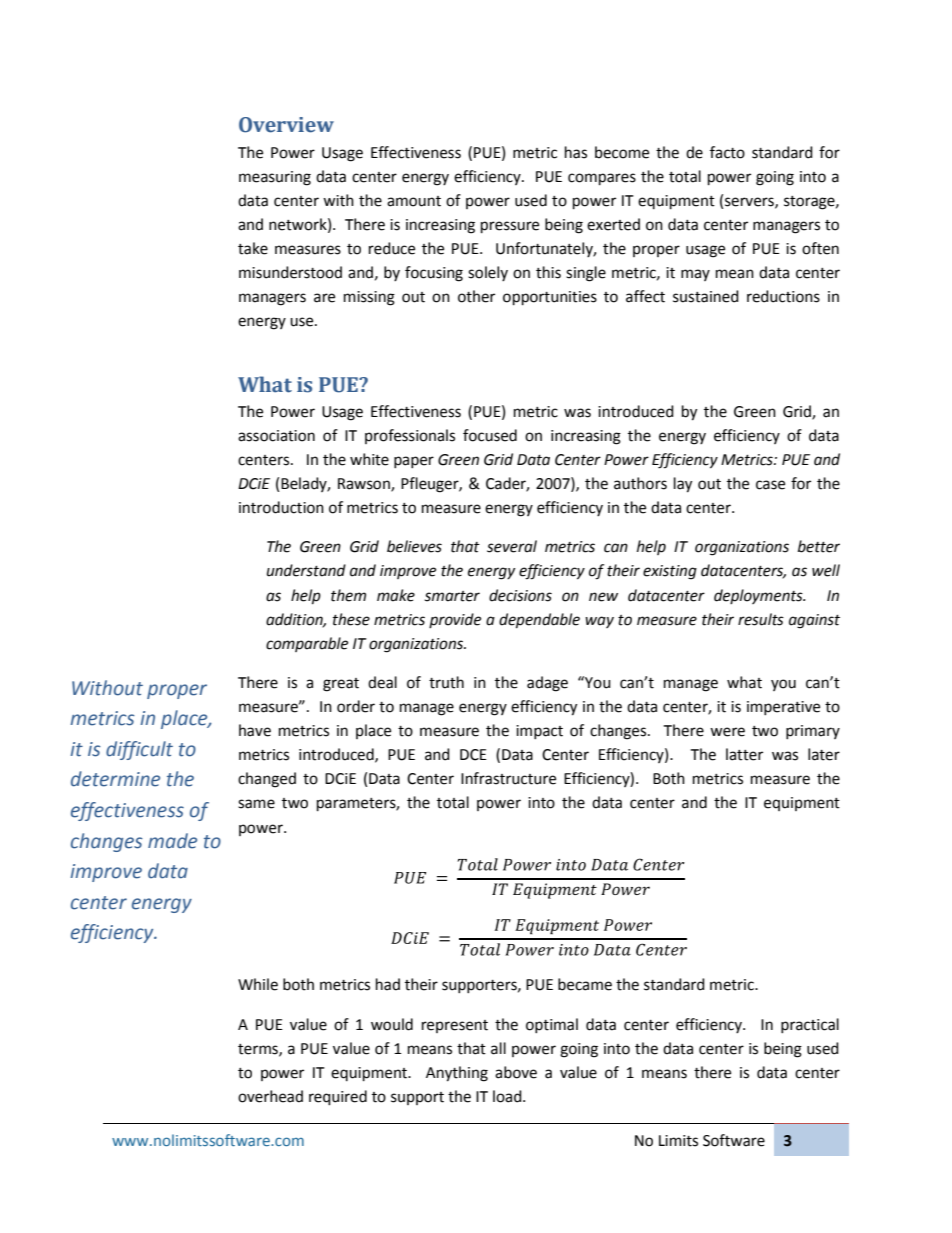 The image size is (952, 1233). What do you see at coordinates (476, 296) in the document?
I see `other` at bounding box center [476, 296].
